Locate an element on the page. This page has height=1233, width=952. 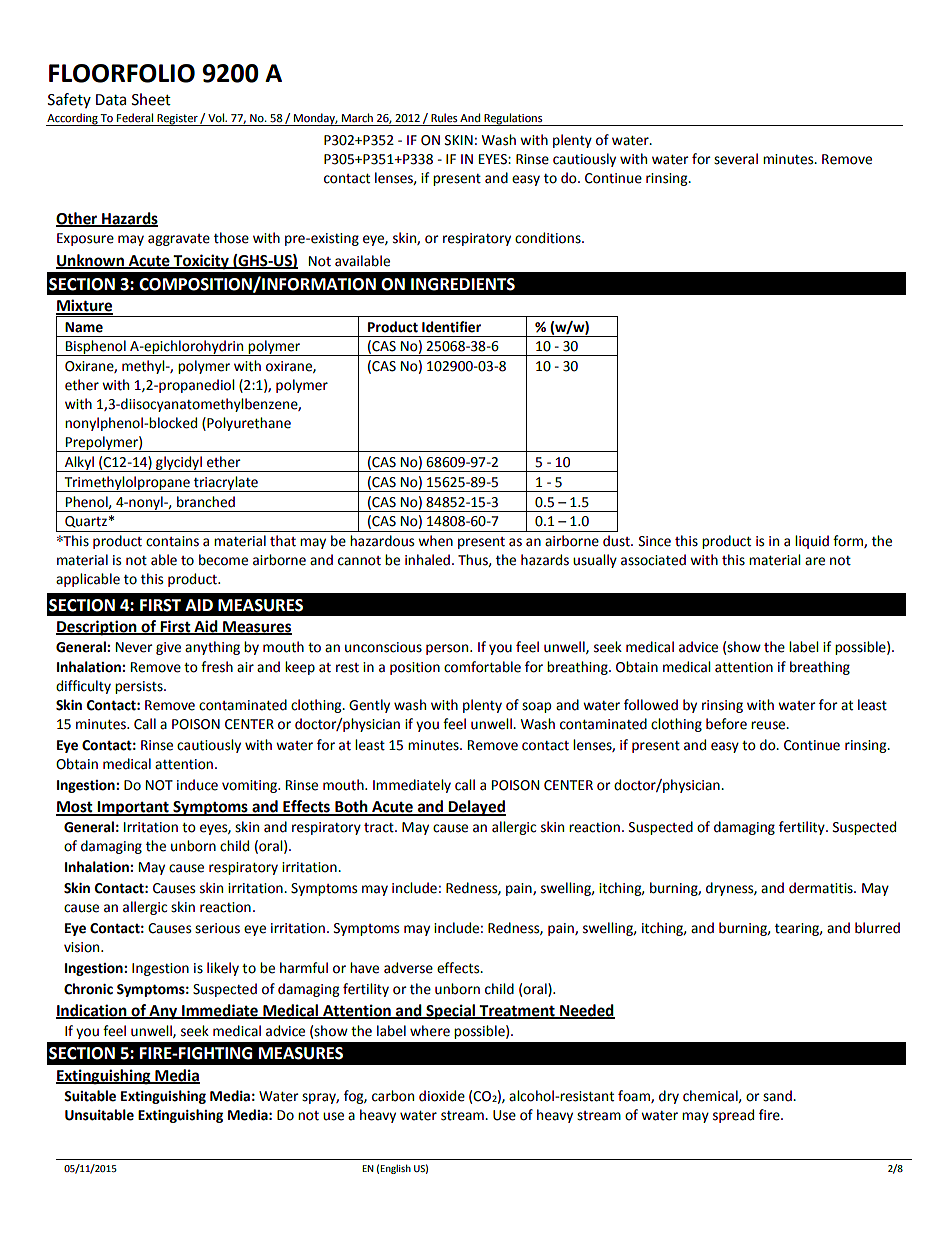
spread is located at coordinates (733, 1116).
